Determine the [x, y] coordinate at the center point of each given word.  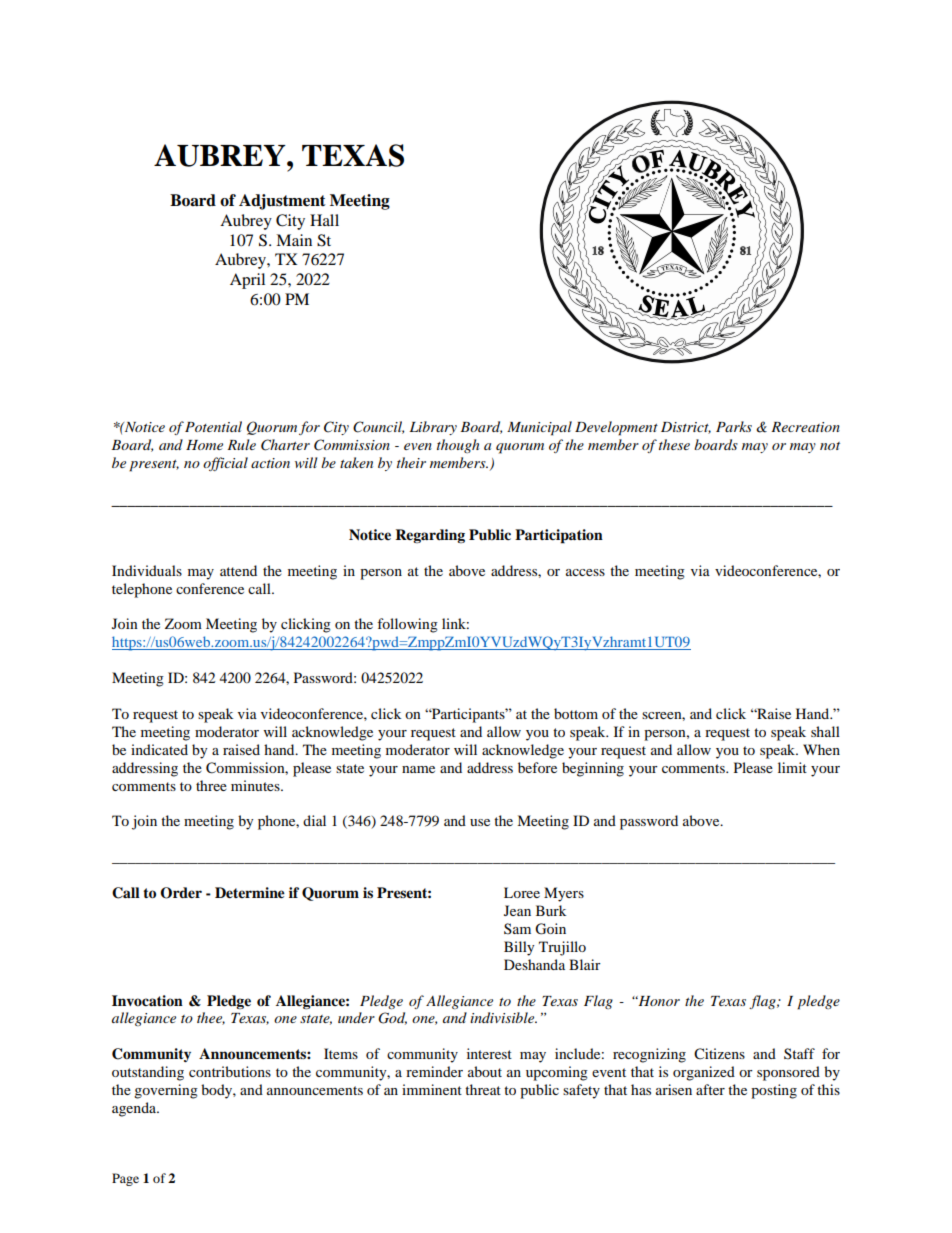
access [585, 572]
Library [433, 428]
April [247, 281]
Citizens [719, 1054]
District [686, 428]
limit [792, 767]
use [480, 822]
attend [238, 570]
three [211, 785]
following [407, 625]
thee [211, 1018]
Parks [734, 426]
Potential [213, 426]
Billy [519, 948]
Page [125, 1179]
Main [294, 240]
